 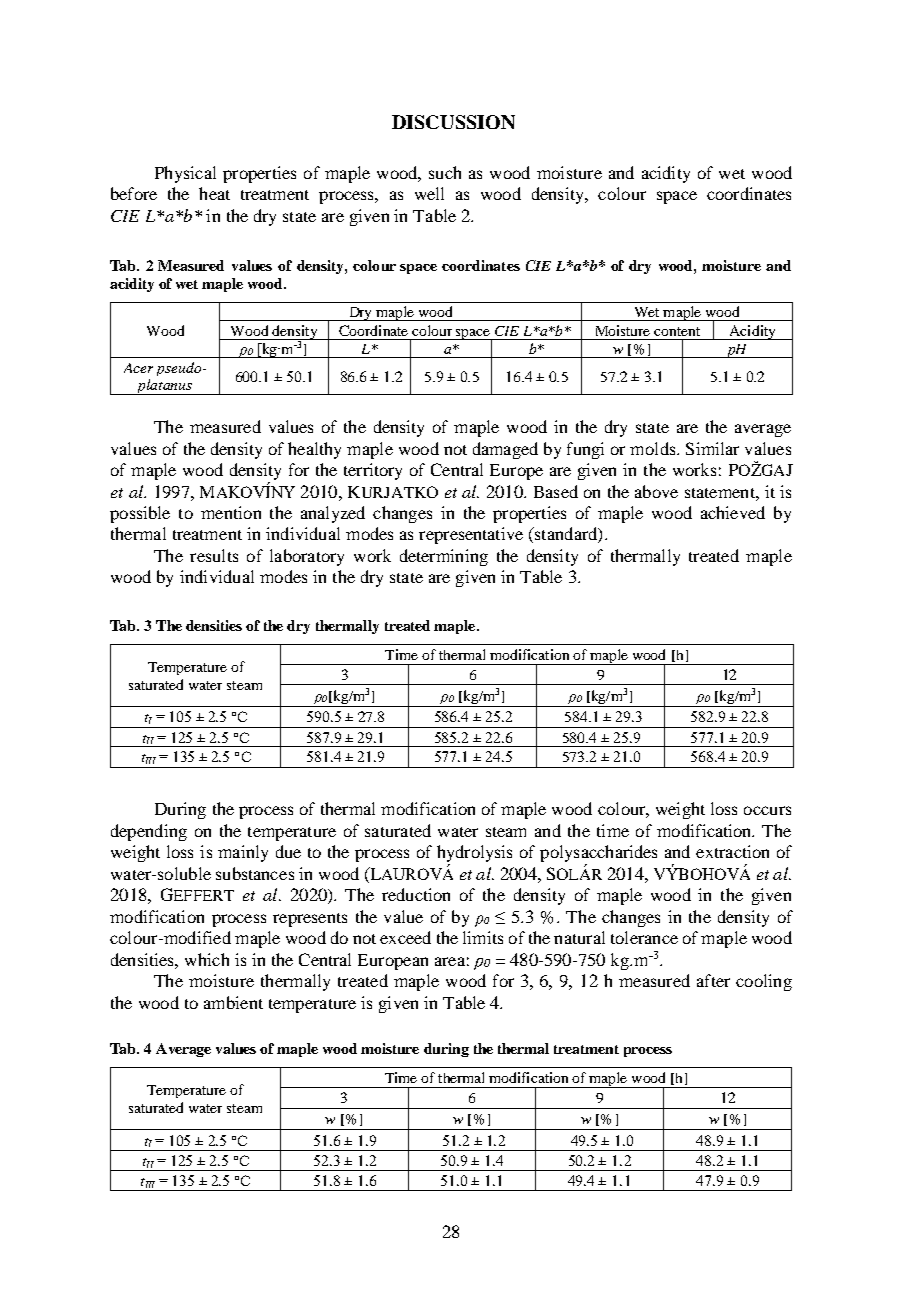 What do you see at coordinates (713, 980) in the image?
I see `after` at bounding box center [713, 980].
